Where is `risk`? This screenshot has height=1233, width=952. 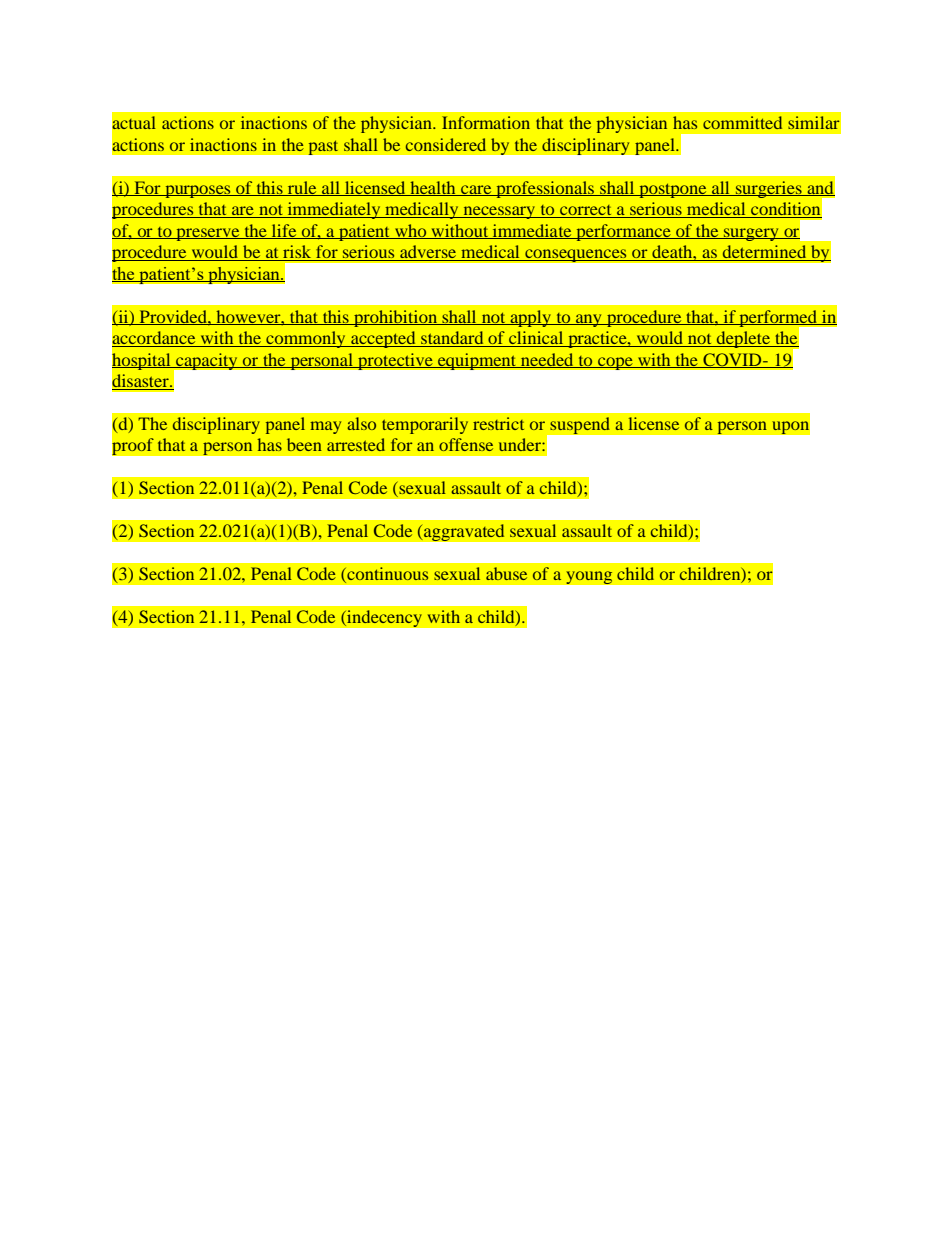 risk is located at coordinates (297, 253).
